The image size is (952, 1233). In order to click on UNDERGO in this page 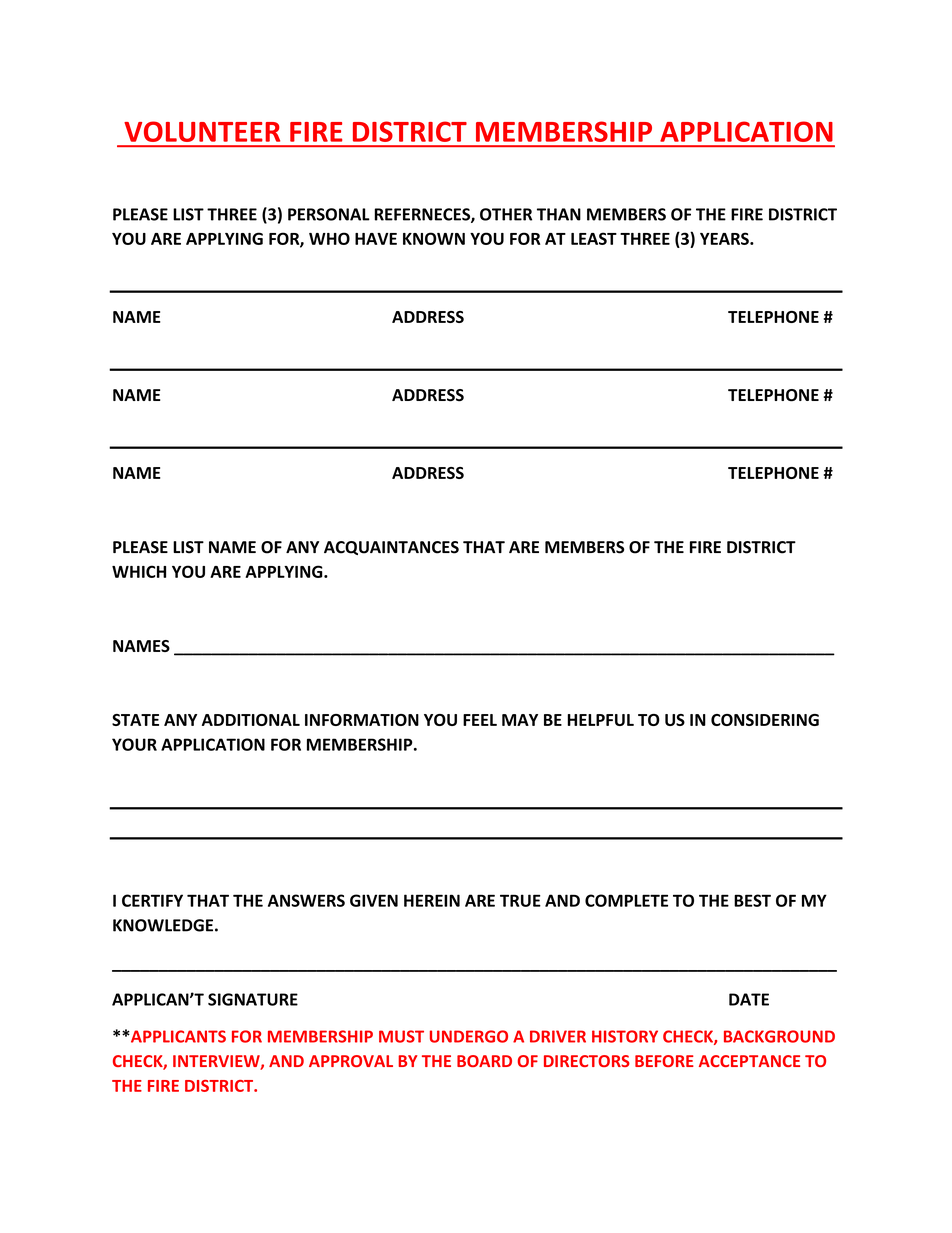, I will do `click(469, 1036)`.
